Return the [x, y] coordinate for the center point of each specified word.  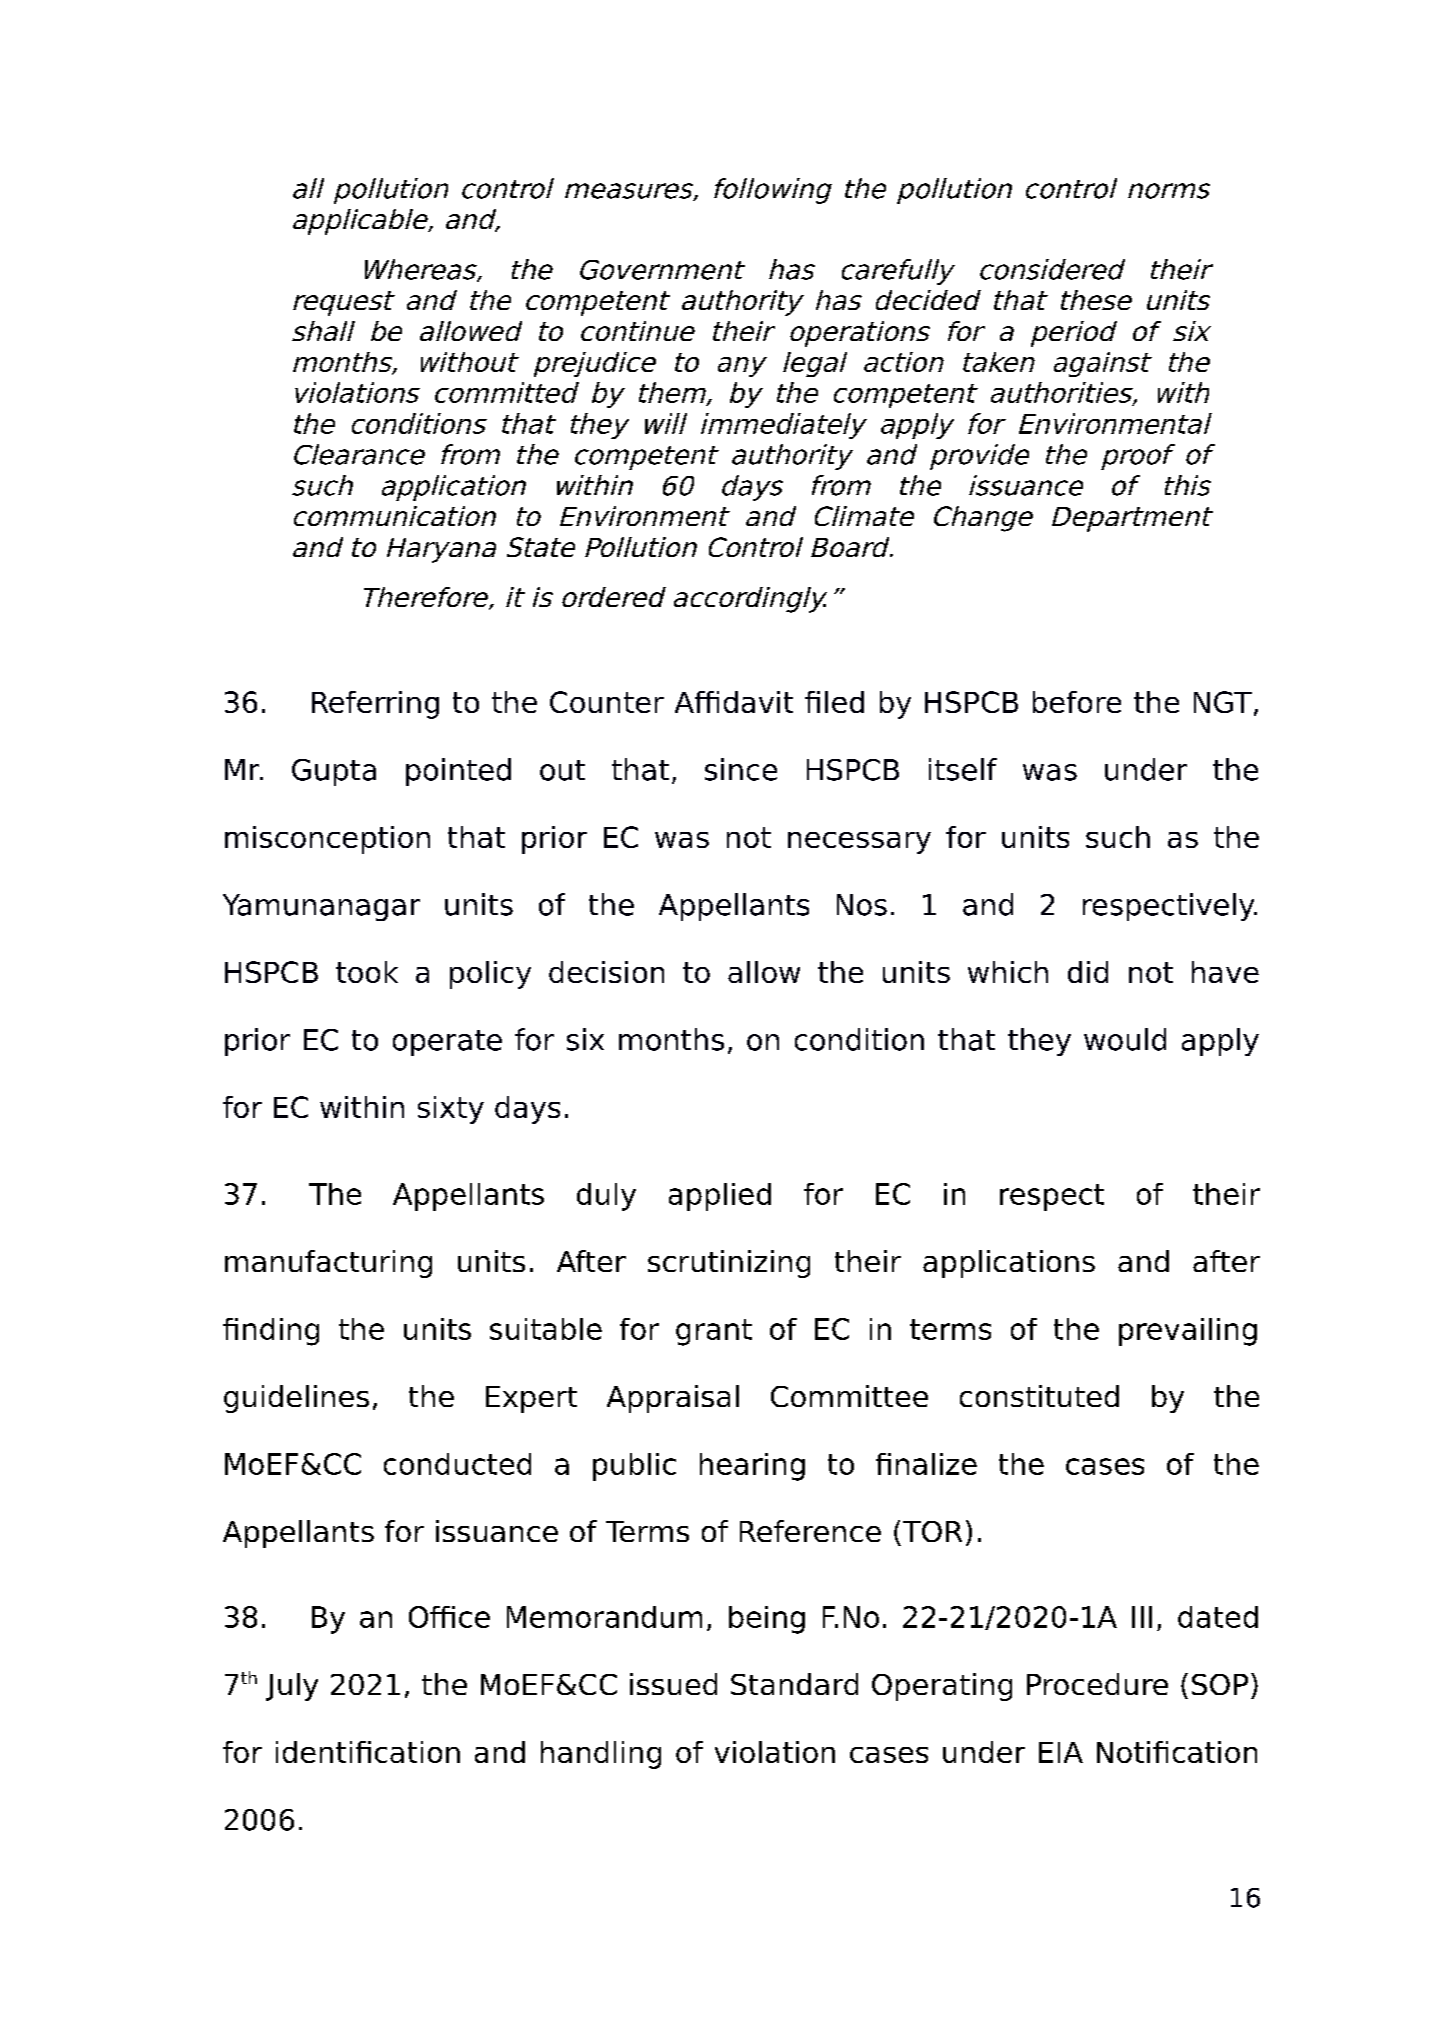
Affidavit [734, 702]
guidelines [296, 1399]
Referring [375, 705]
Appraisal [673, 1399]
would [1125, 1039]
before [1077, 702]
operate [447, 1043]
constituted [1039, 1396]
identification [368, 1752]
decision [606, 972]
